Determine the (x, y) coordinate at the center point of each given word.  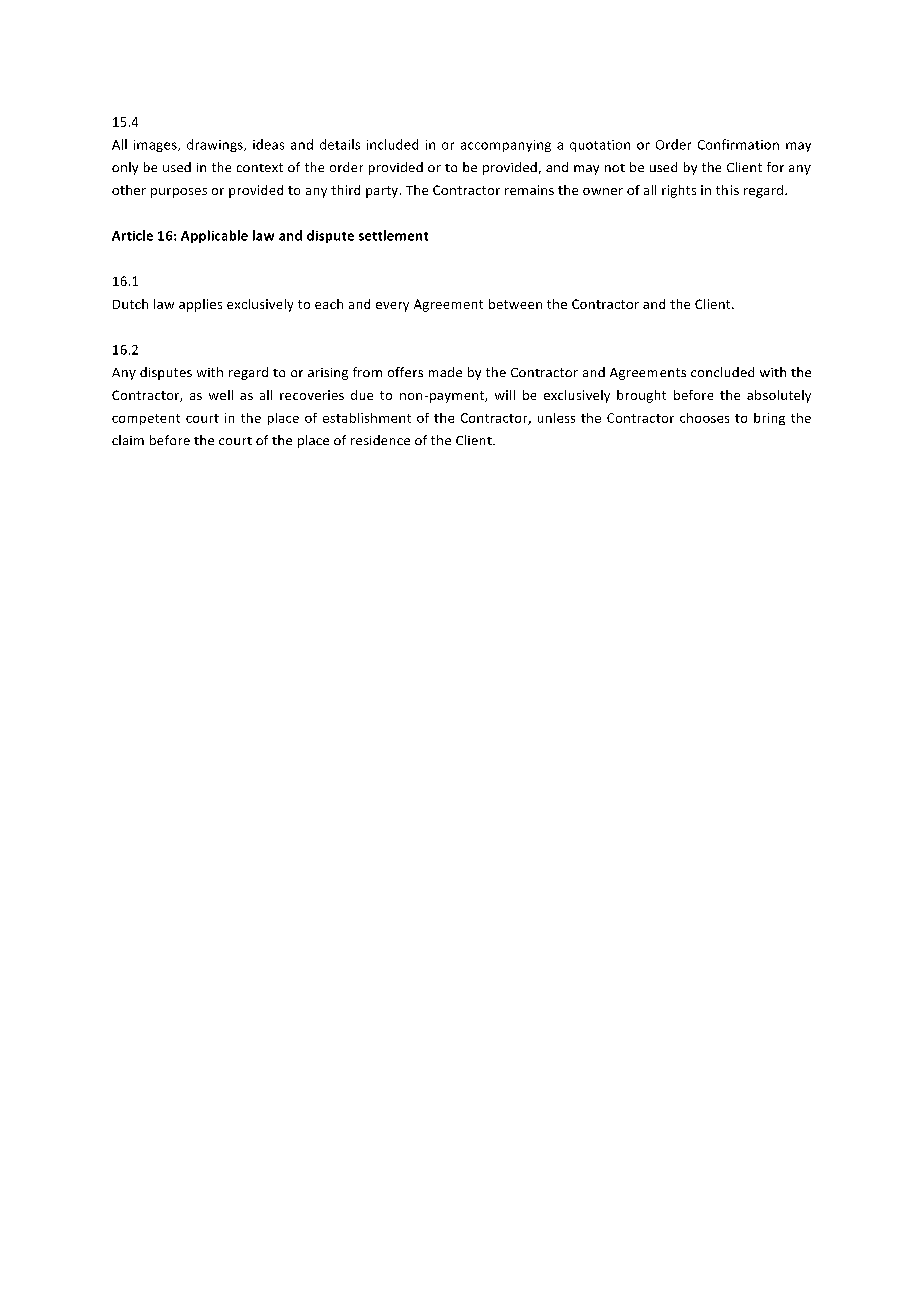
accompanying (506, 146)
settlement (393, 235)
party (383, 192)
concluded (722, 372)
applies (200, 305)
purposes (179, 193)
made (445, 372)
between (515, 304)
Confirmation (738, 144)
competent (146, 419)
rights (679, 191)
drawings (216, 145)
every (392, 307)
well (221, 395)
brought (641, 396)
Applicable (214, 236)
